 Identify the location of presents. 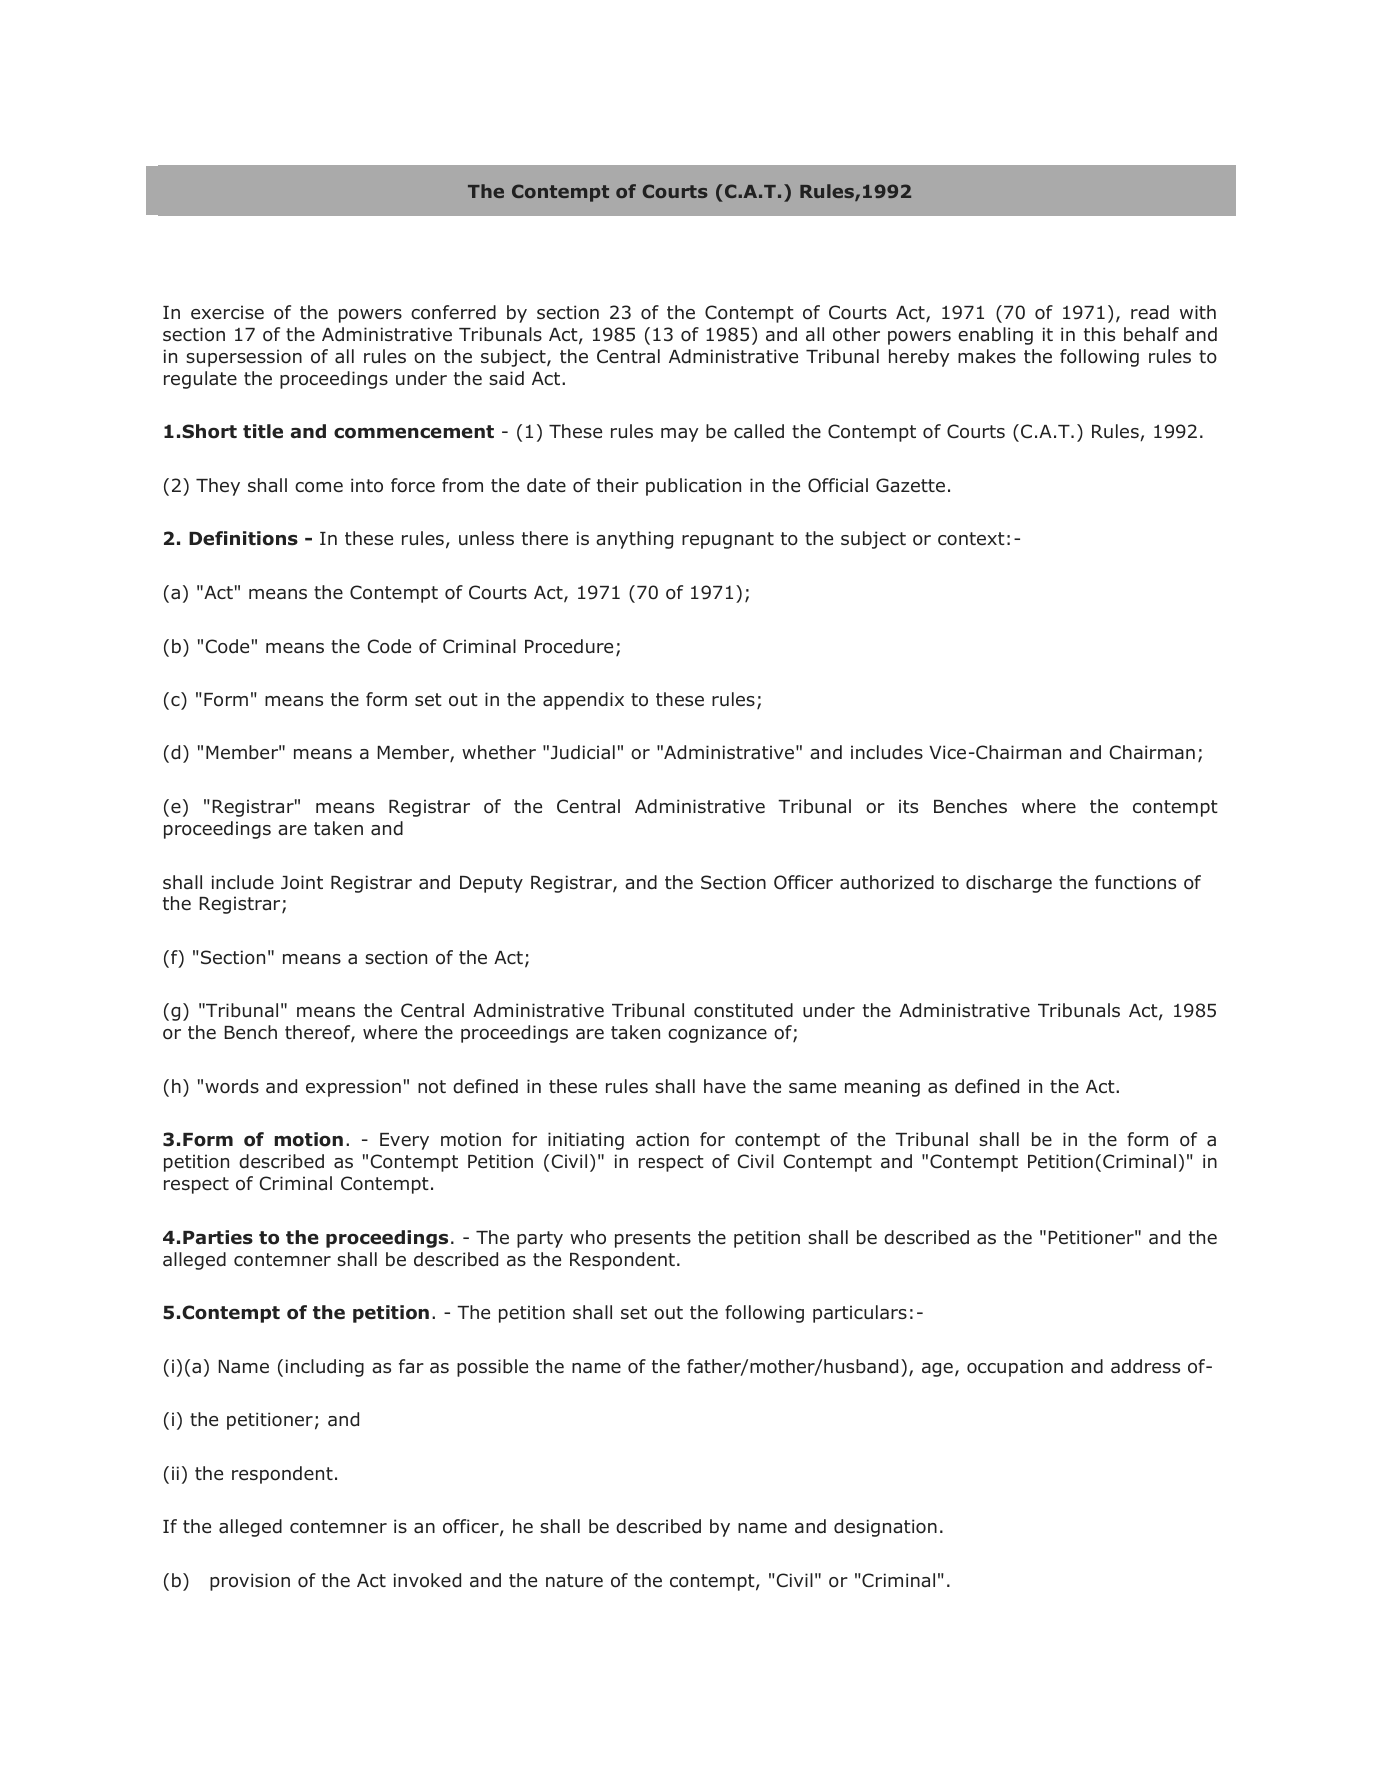
(653, 1239).
